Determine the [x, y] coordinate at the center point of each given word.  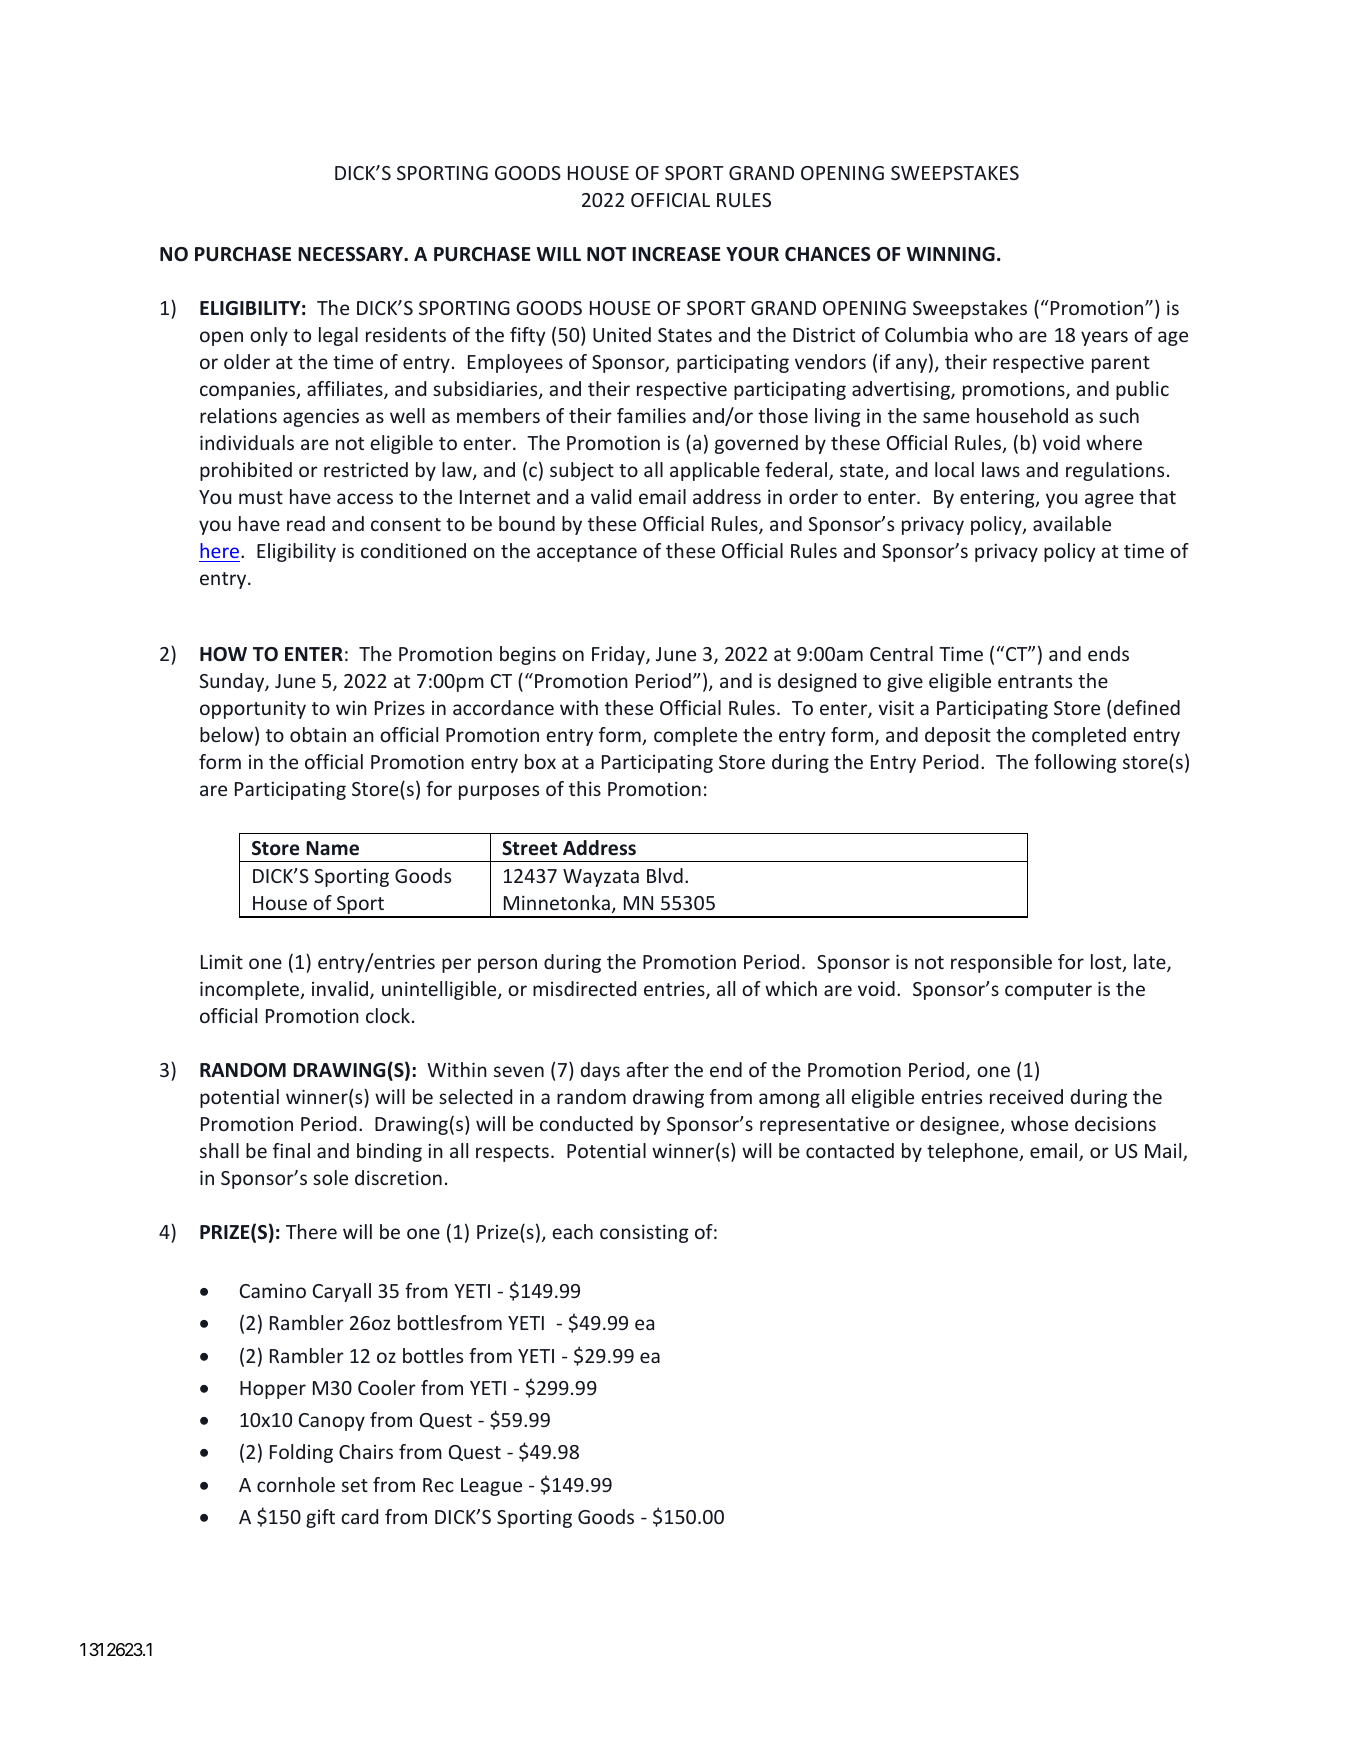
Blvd [665, 875]
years [1104, 338]
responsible [1001, 963]
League [491, 1487]
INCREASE [676, 254]
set [355, 1485]
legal [338, 336]
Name [332, 848]
